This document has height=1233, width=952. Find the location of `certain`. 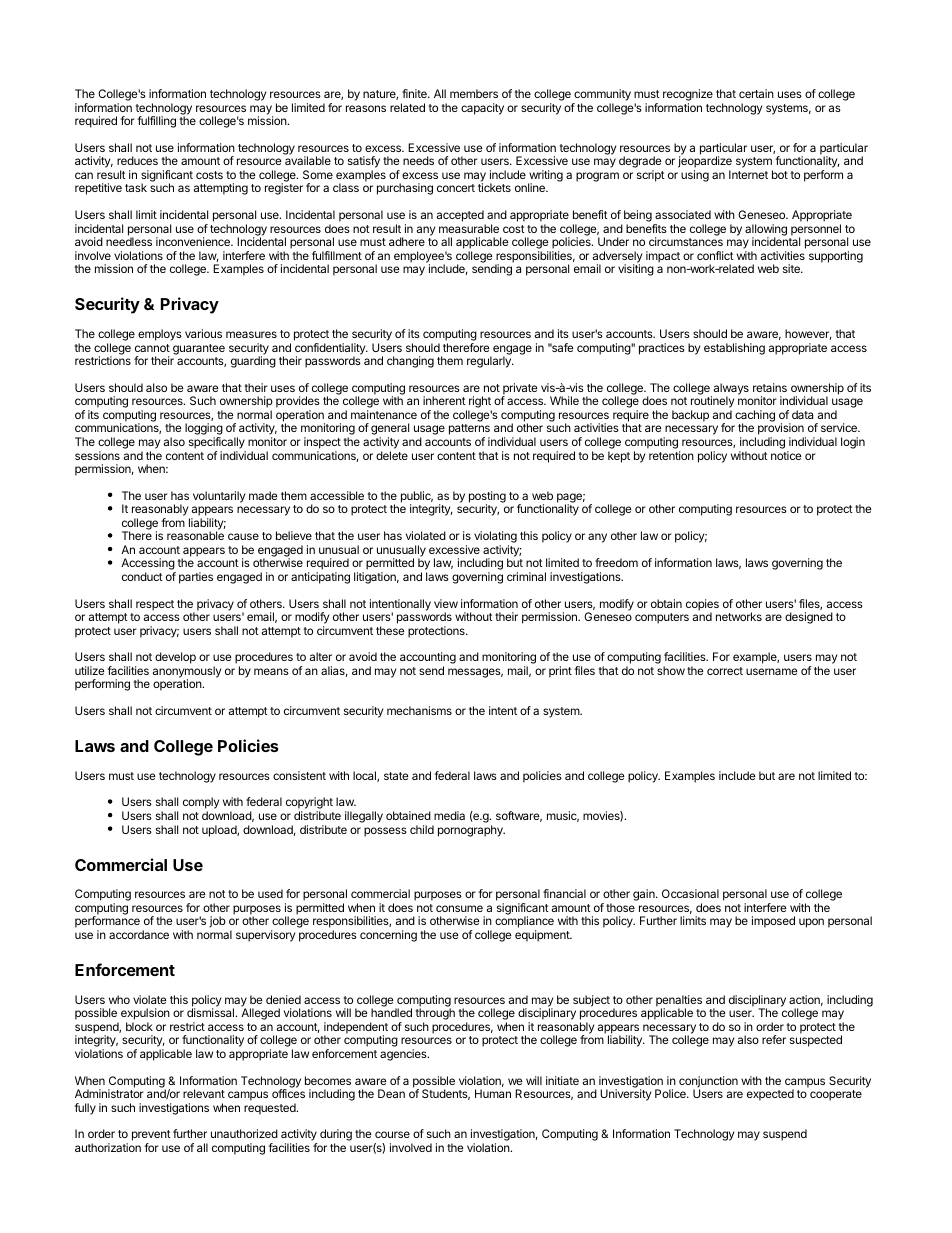

certain is located at coordinates (756, 93).
